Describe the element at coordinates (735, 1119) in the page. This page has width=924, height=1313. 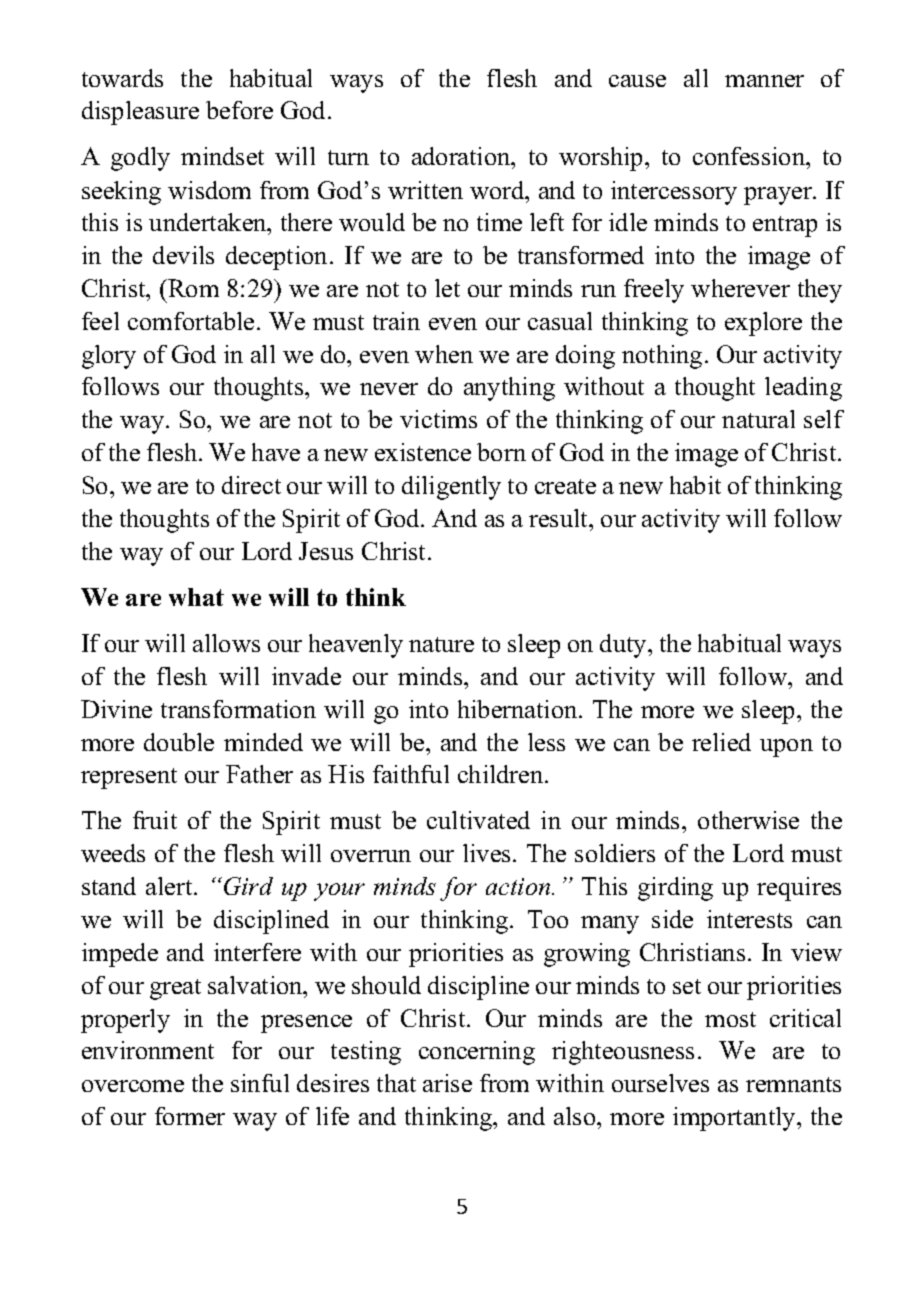
I see `importantly` at that location.
